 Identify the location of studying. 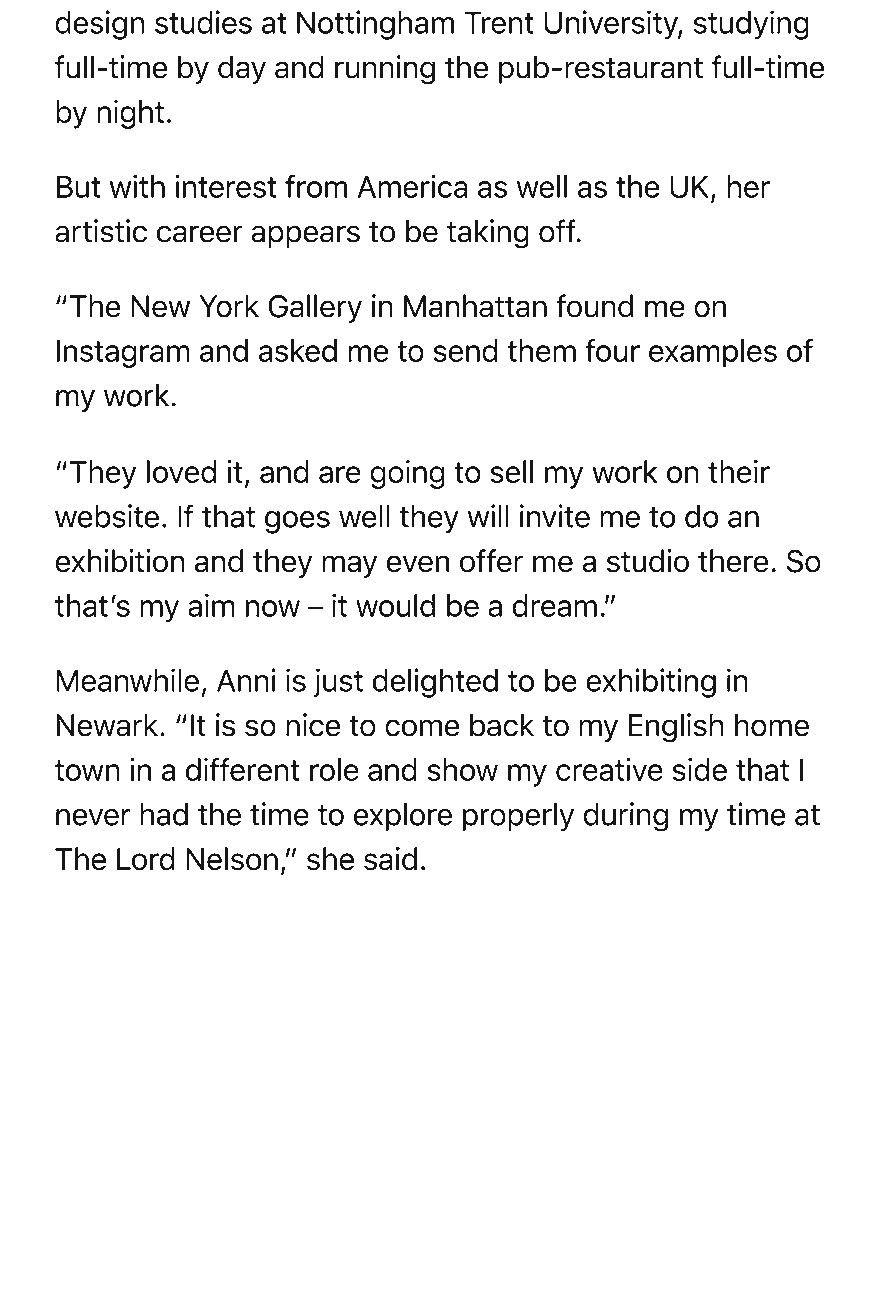
(751, 25).
